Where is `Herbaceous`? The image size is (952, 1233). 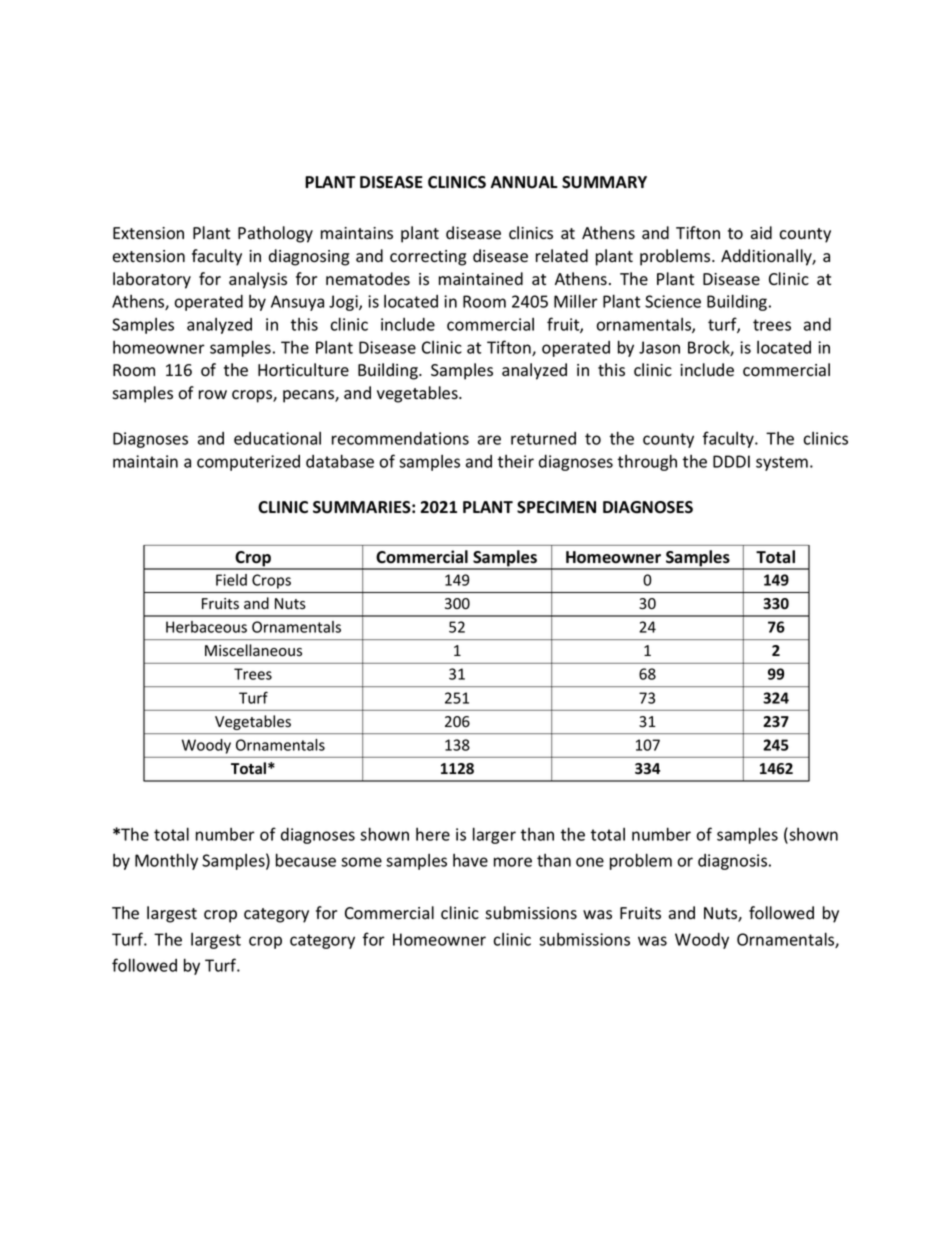
Herbaceous is located at coordinates (206, 627).
